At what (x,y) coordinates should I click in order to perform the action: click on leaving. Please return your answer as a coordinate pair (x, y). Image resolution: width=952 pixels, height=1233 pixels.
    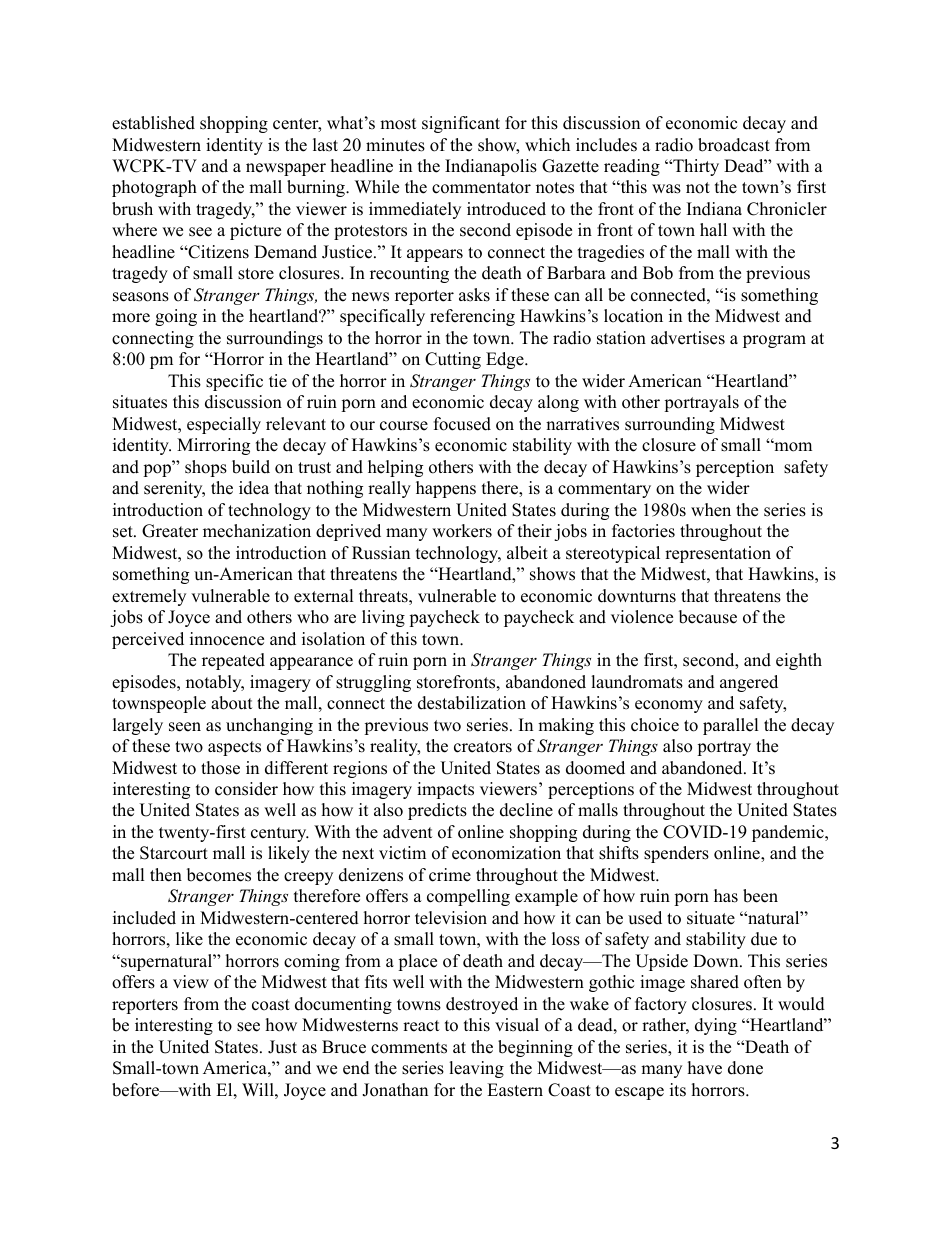
    Looking at the image, I should click on (476, 1069).
